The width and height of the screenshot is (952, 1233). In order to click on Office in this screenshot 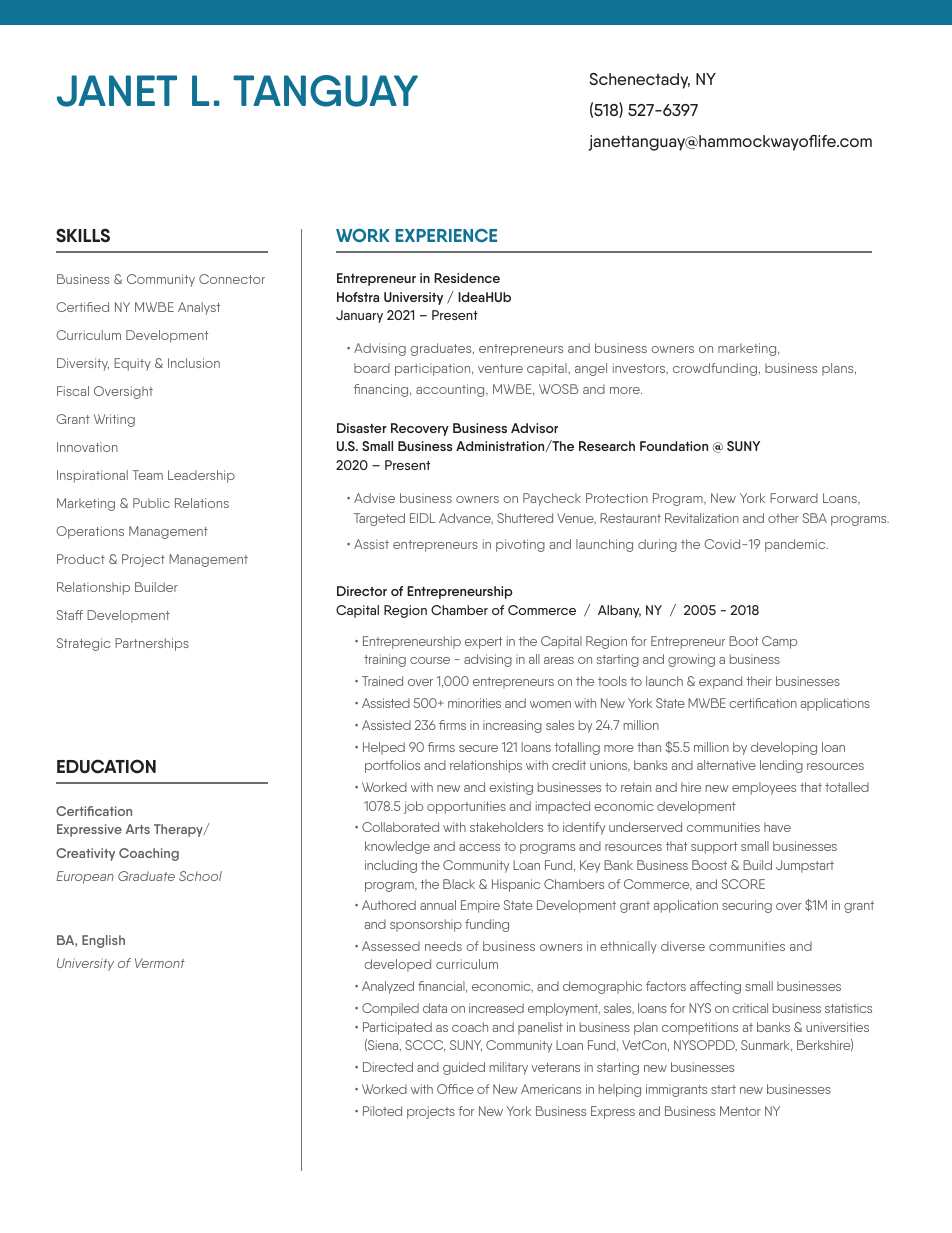, I will do `click(455, 1089)`.
